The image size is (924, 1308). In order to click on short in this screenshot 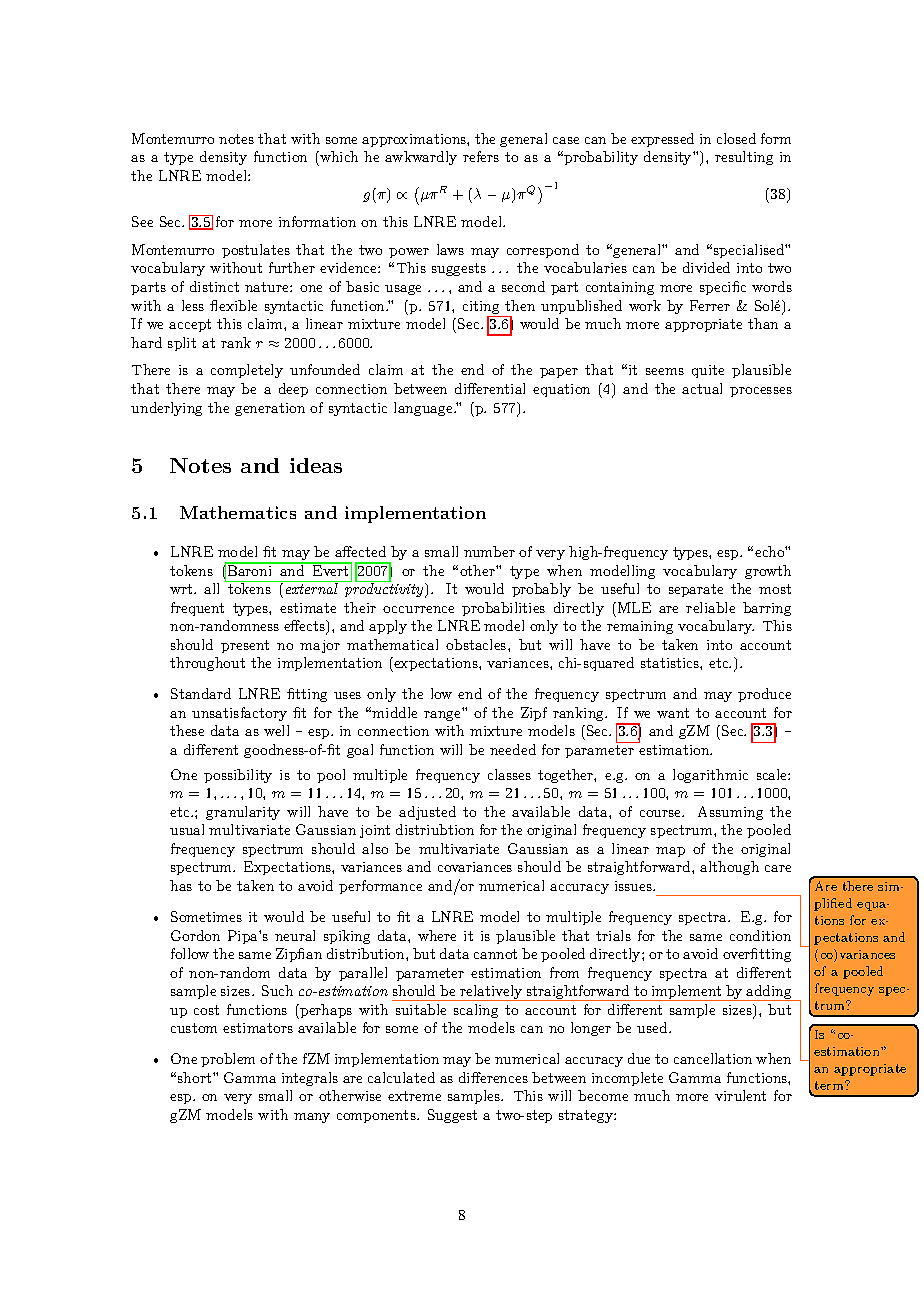, I will do `click(196, 1077)`.
